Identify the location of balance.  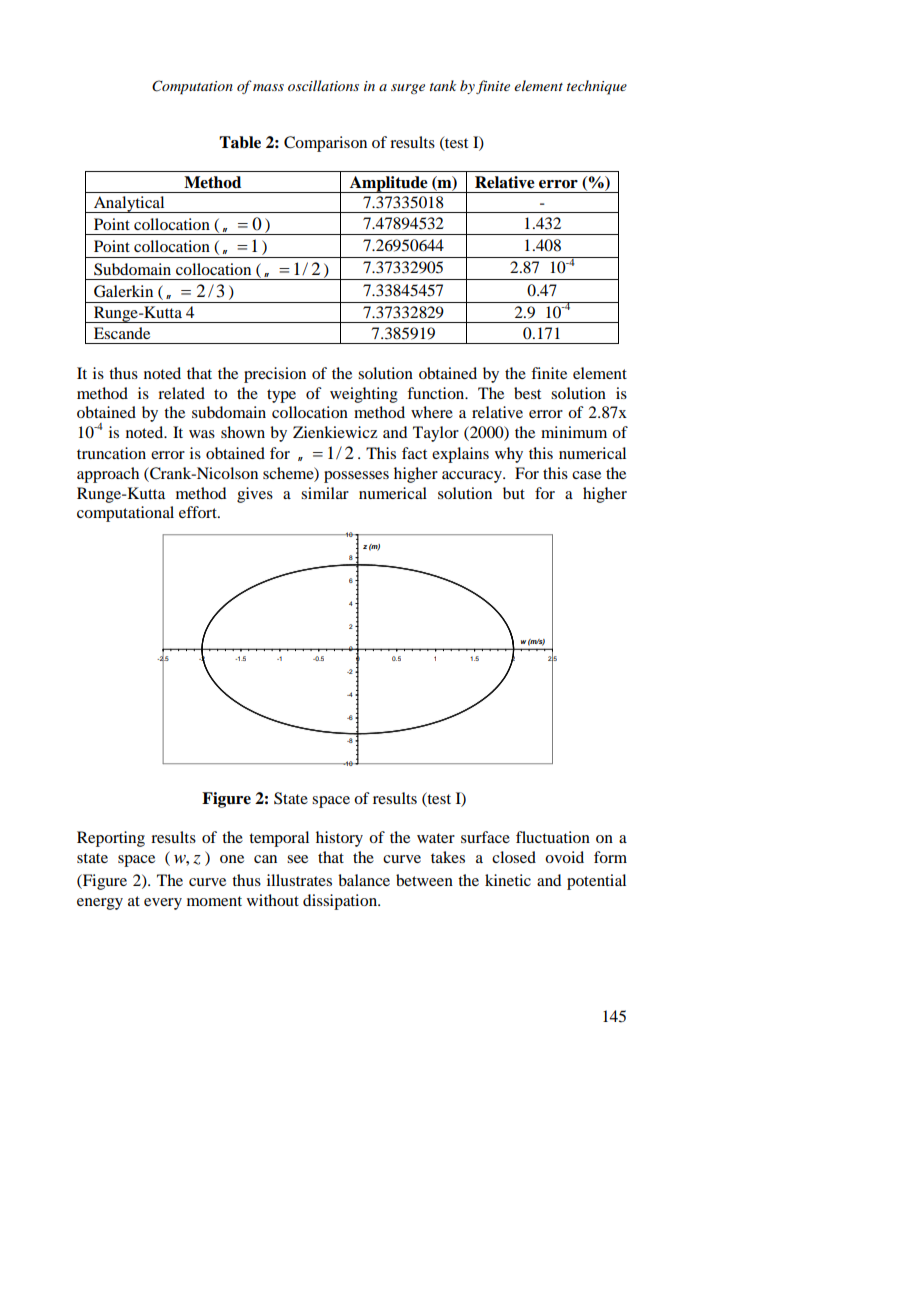
(364, 880).
